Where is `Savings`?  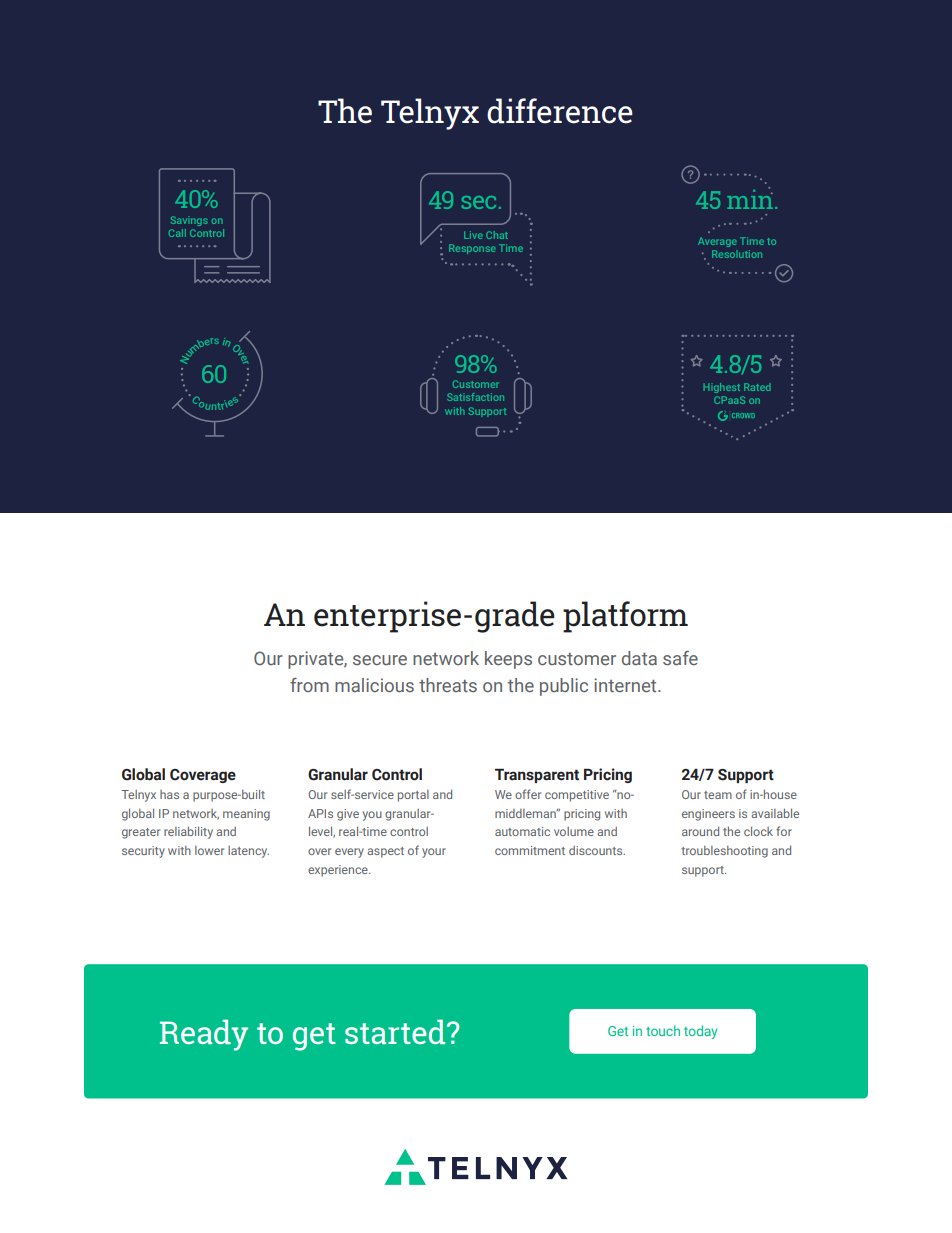 Savings is located at coordinates (189, 221).
